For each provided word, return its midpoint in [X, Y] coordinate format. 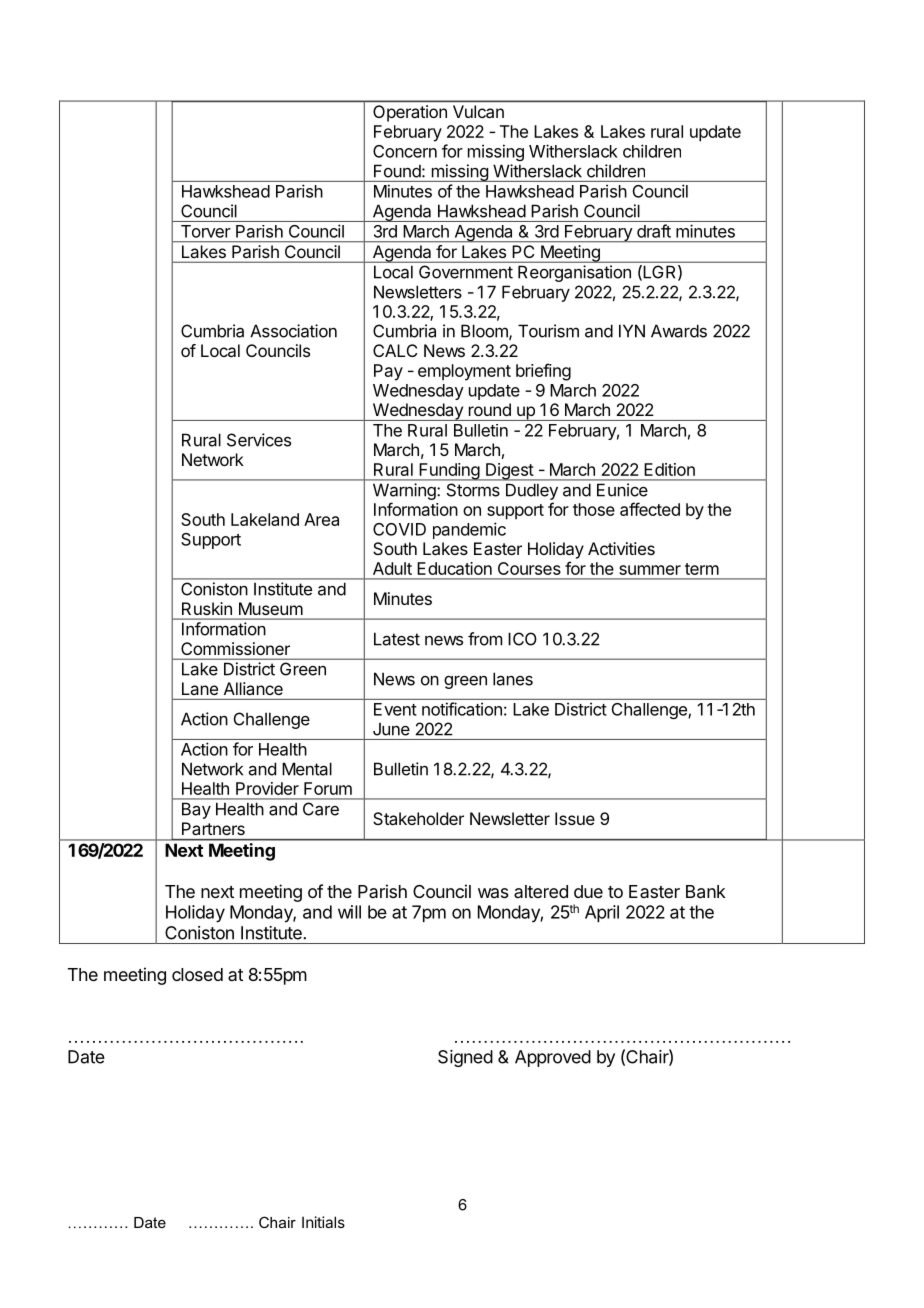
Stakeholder [418, 818]
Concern [405, 151]
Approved [553, 1058]
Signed [465, 1058]
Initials [323, 1222]
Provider [267, 788]
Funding [449, 472]
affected [650, 509]
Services [259, 440]
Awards [679, 331]
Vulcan [478, 111]
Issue [575, 818]
